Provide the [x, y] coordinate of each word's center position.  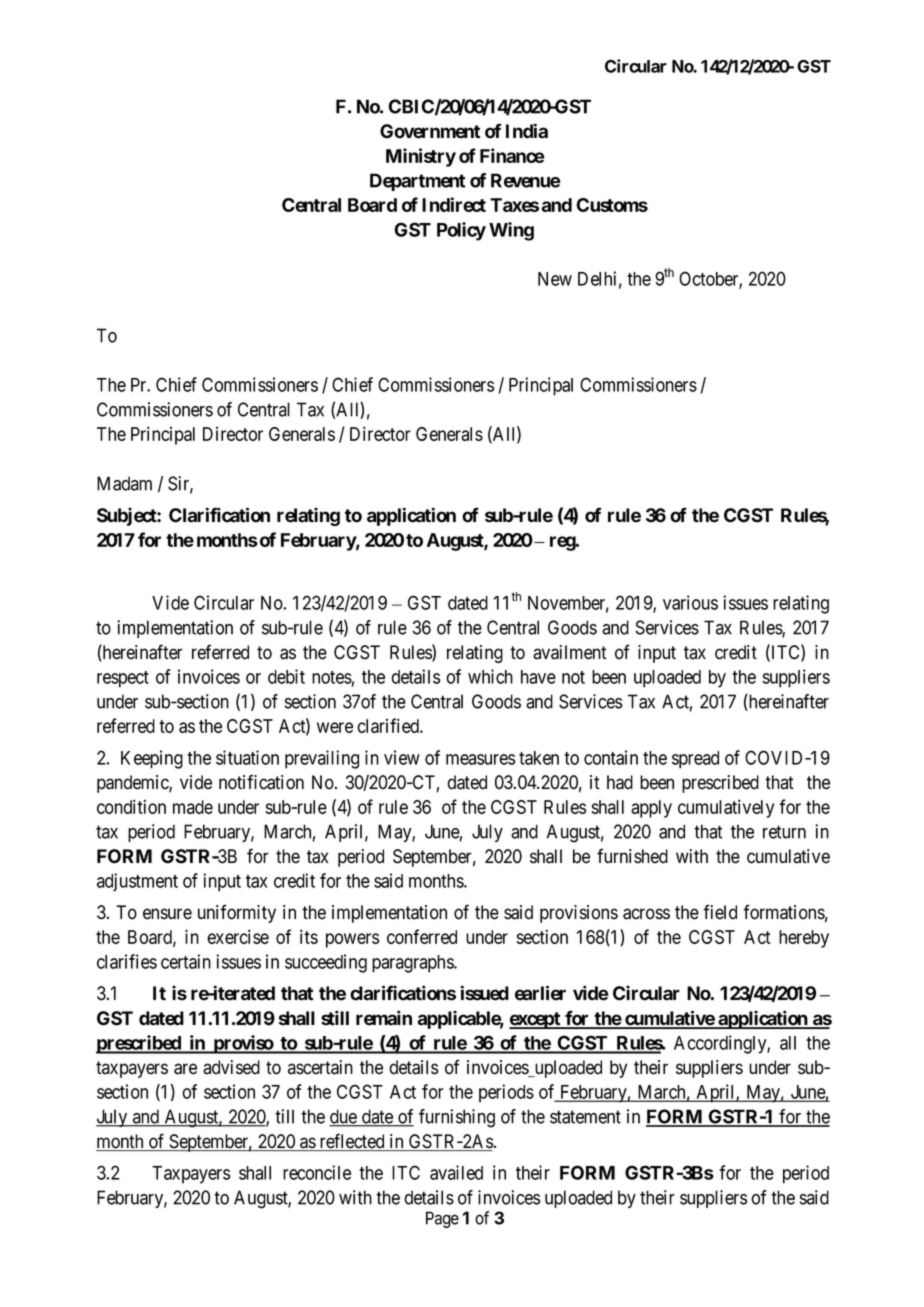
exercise [238, 936]
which [490, 676]
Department [417, 182]
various [690, 602]
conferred [422, 936]
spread [695, 760]
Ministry [421, 157]
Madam [124, 483]
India [527, 131]
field [720, 912]
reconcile [317, 1172]
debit [286, 676]
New [555, 279]
